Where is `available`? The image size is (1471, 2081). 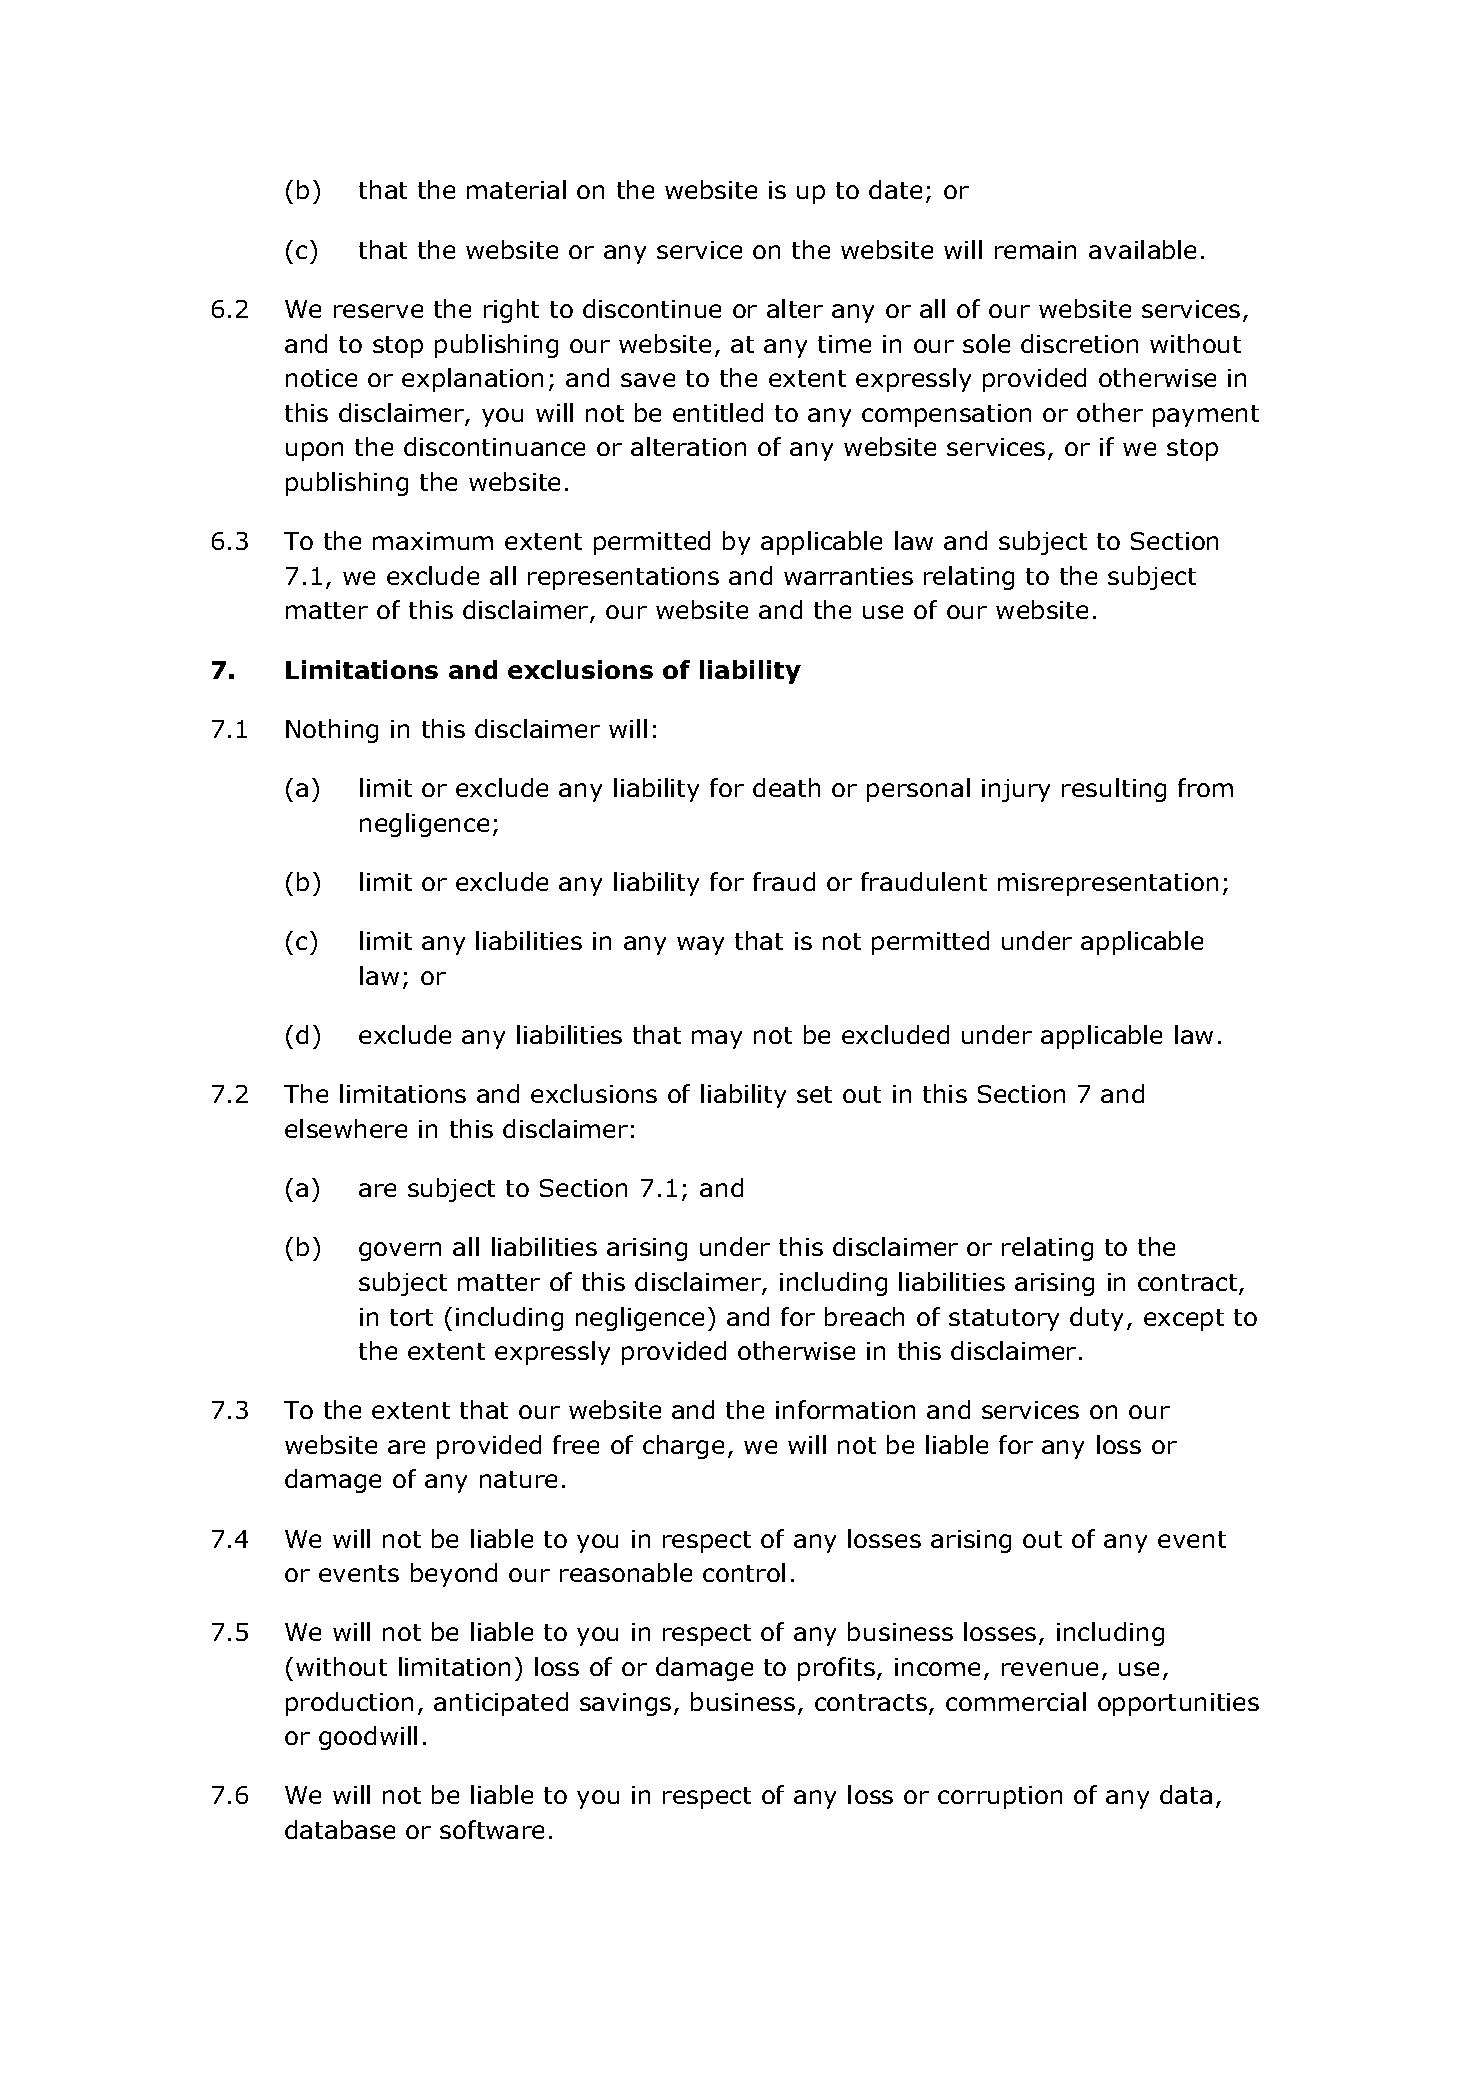 available is located at coordinates (1142, 249).
